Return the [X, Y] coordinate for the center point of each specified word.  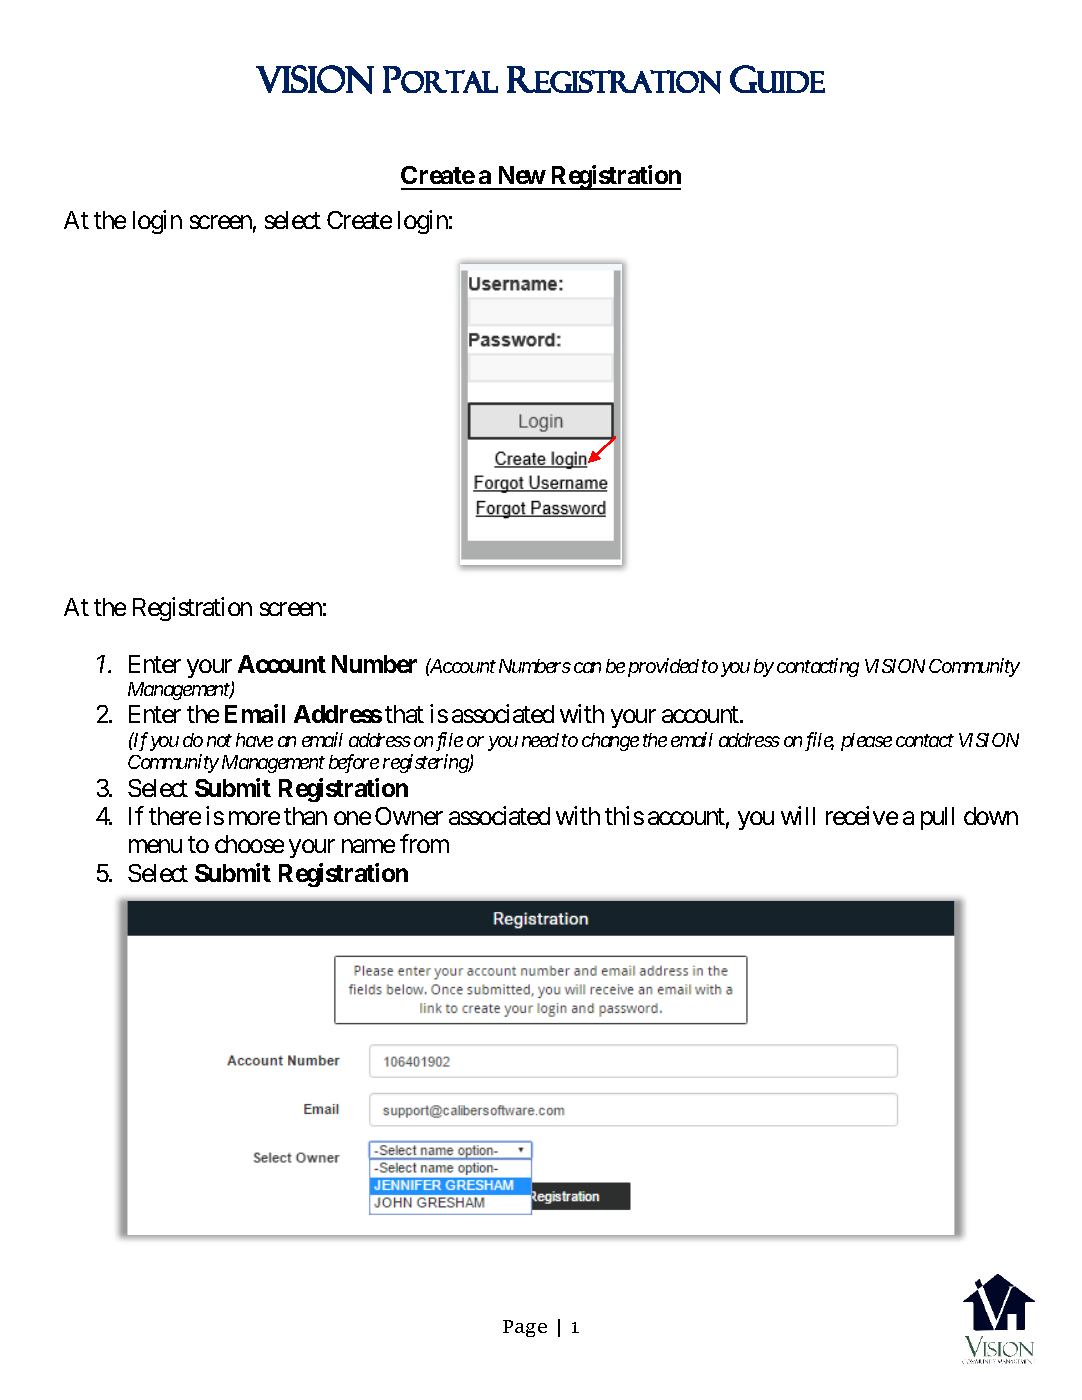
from [424, 844]
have [254, 740]
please [866, 742]
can [587, 667]
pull [937, 818]
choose [249, 844]
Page [525, 1328]
